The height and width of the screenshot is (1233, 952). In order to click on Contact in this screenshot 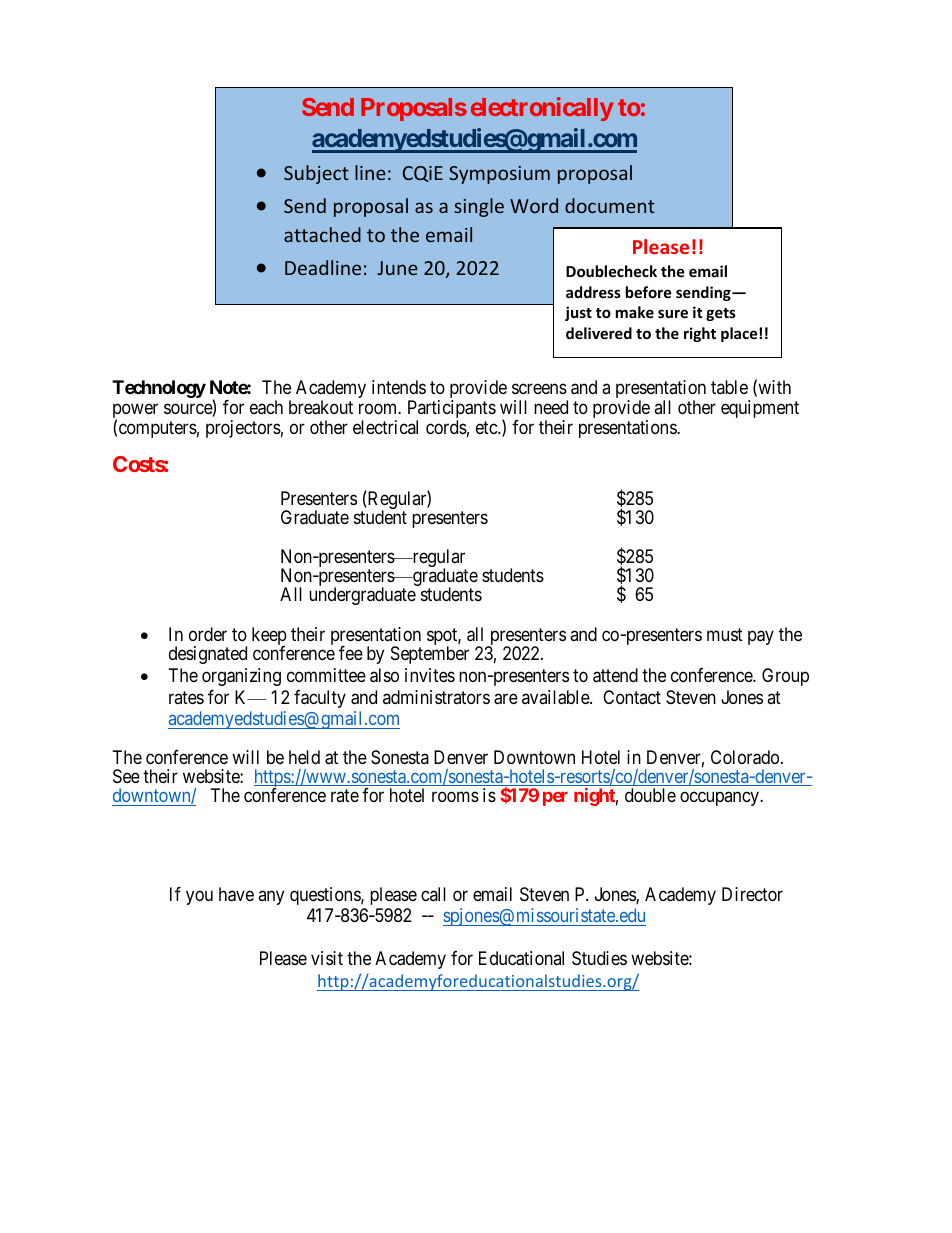, I will do `click(632, 697)`.
